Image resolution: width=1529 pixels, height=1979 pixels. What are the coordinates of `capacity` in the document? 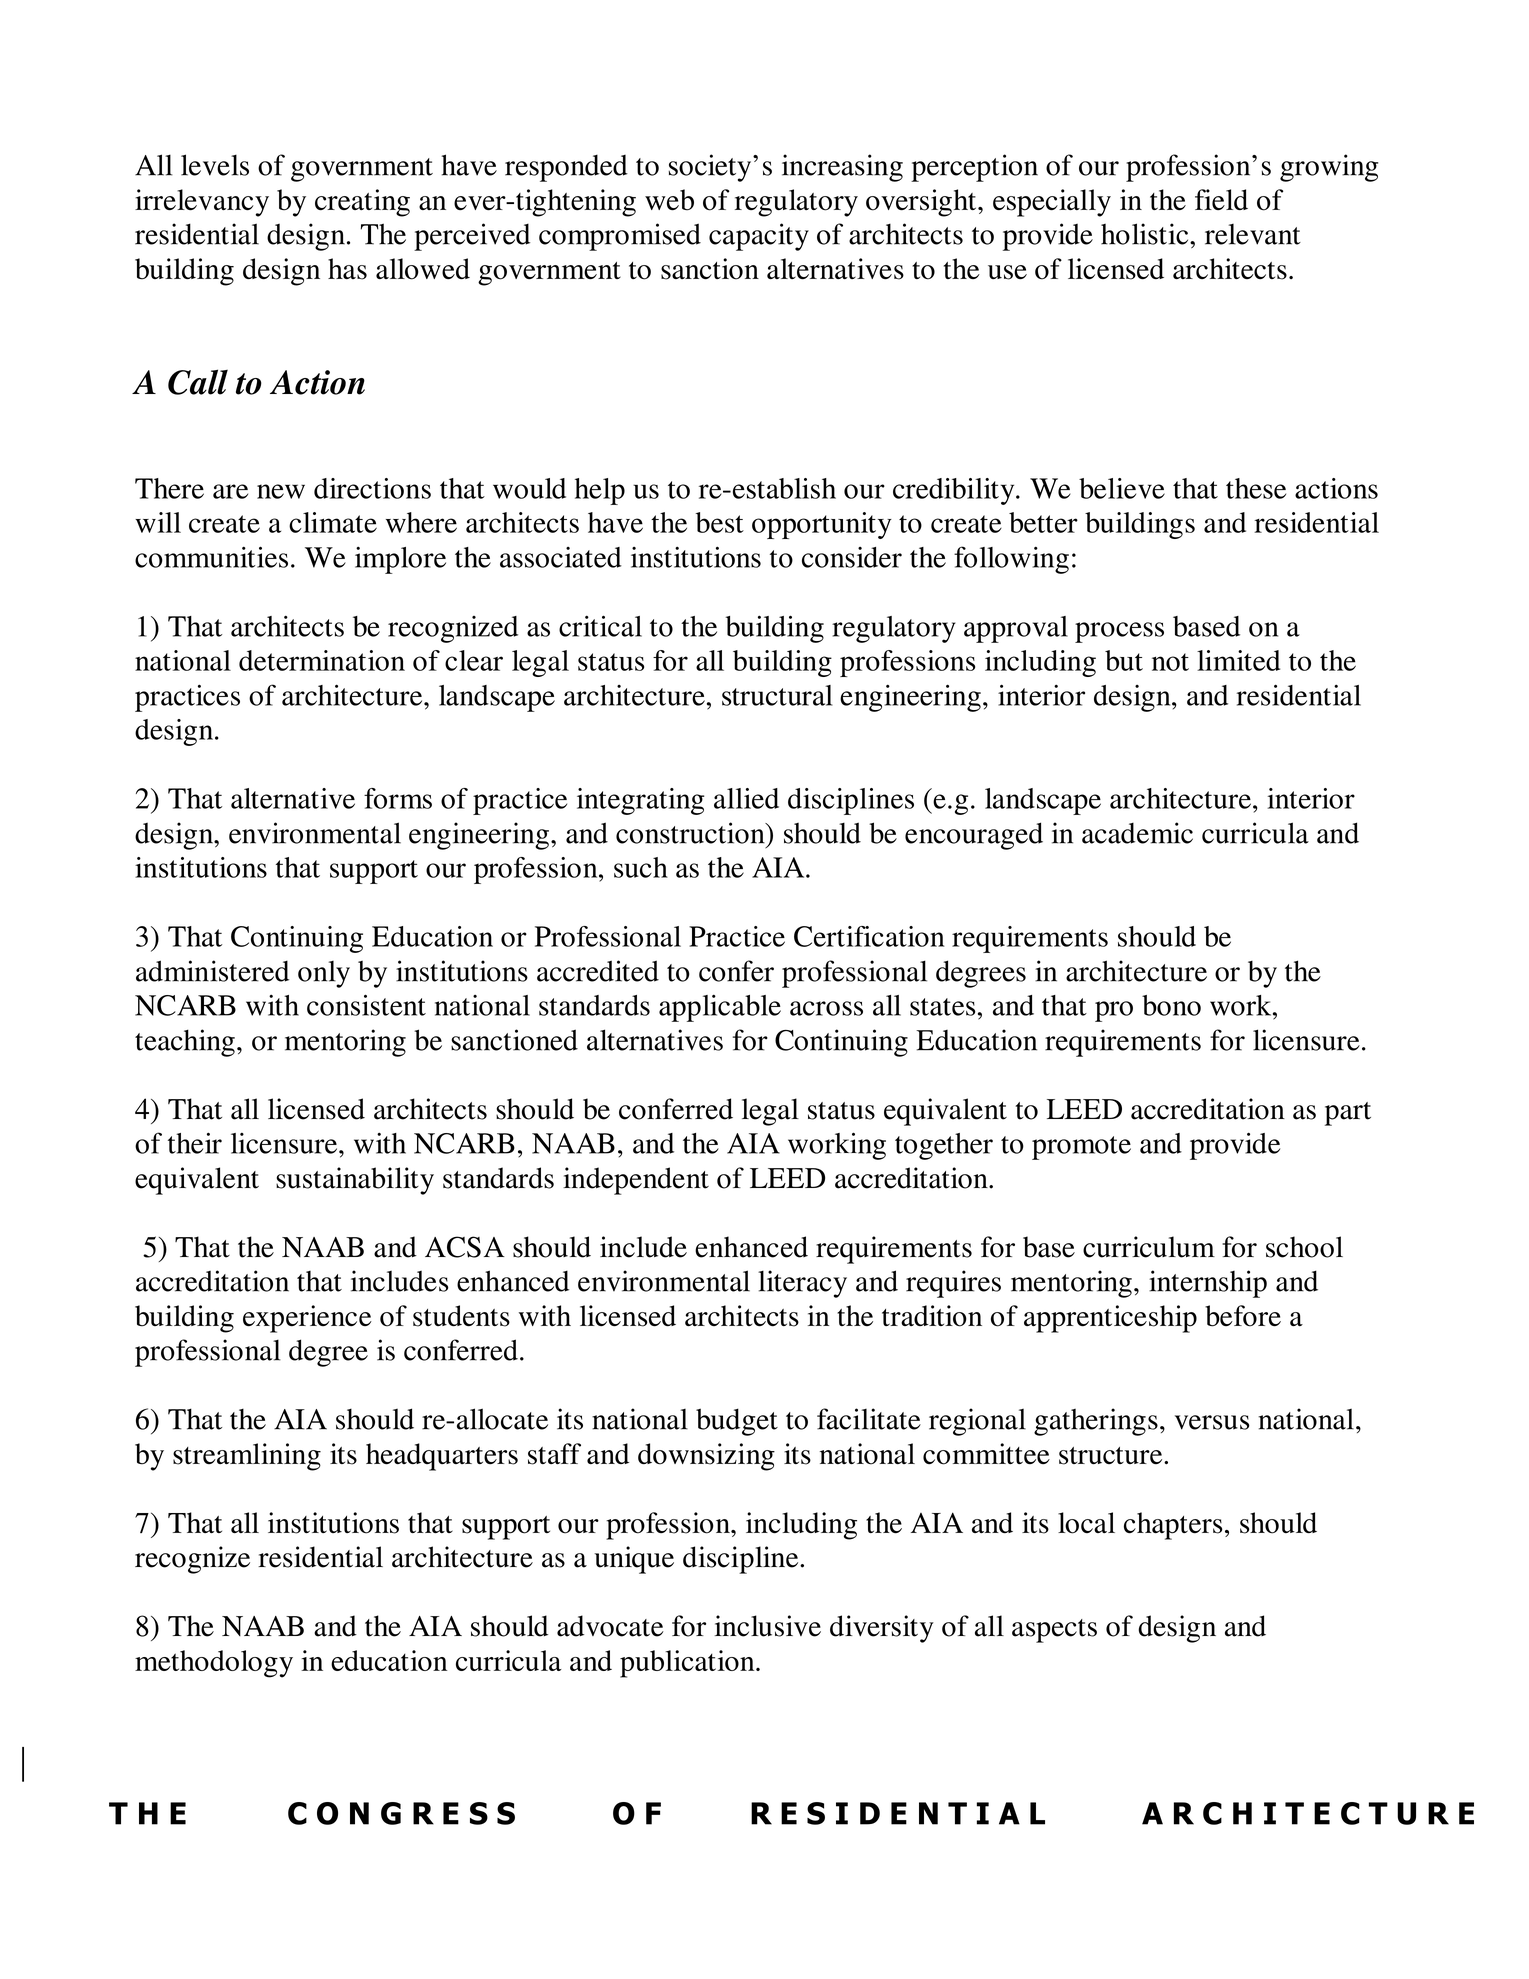 It's located at (759, 237).
